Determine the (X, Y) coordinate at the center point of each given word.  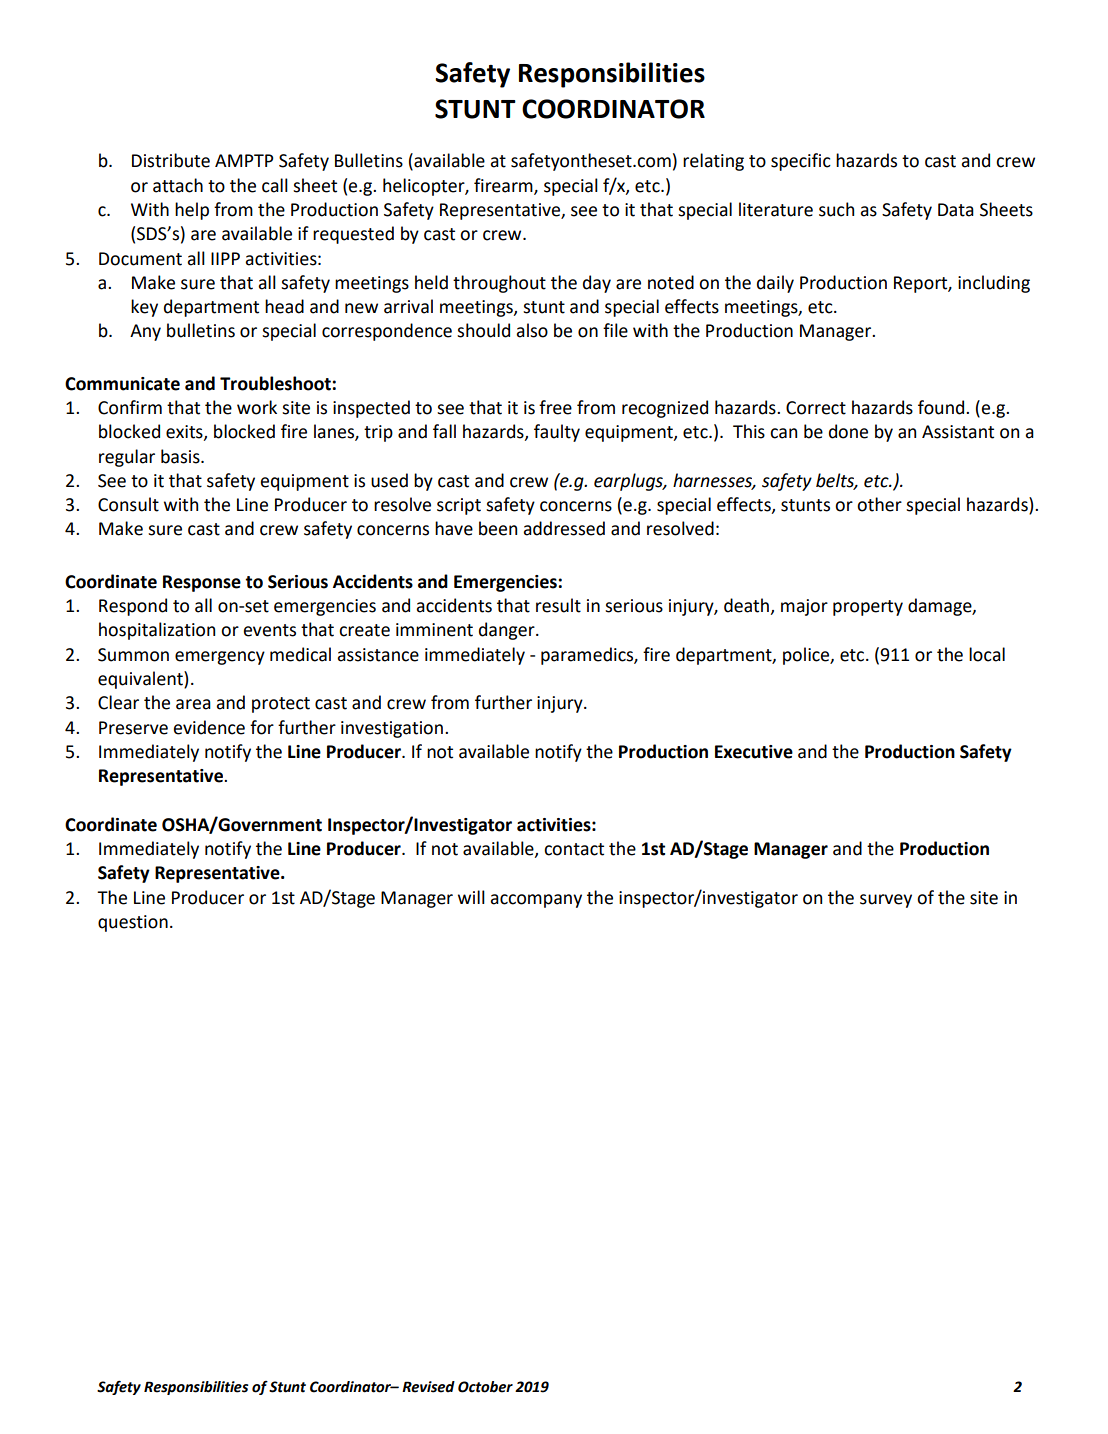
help (192, 211)
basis (181, 456)
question (133, 923)
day (597, 284)
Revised (428, 1387)
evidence (209, 727)
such (836, 209)
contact (574, 849)
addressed (564, 528)
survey (886, 901)
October (485, 1387)
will (471, 897)
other (879, 504)
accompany (536, 901)
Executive (754, 752)
